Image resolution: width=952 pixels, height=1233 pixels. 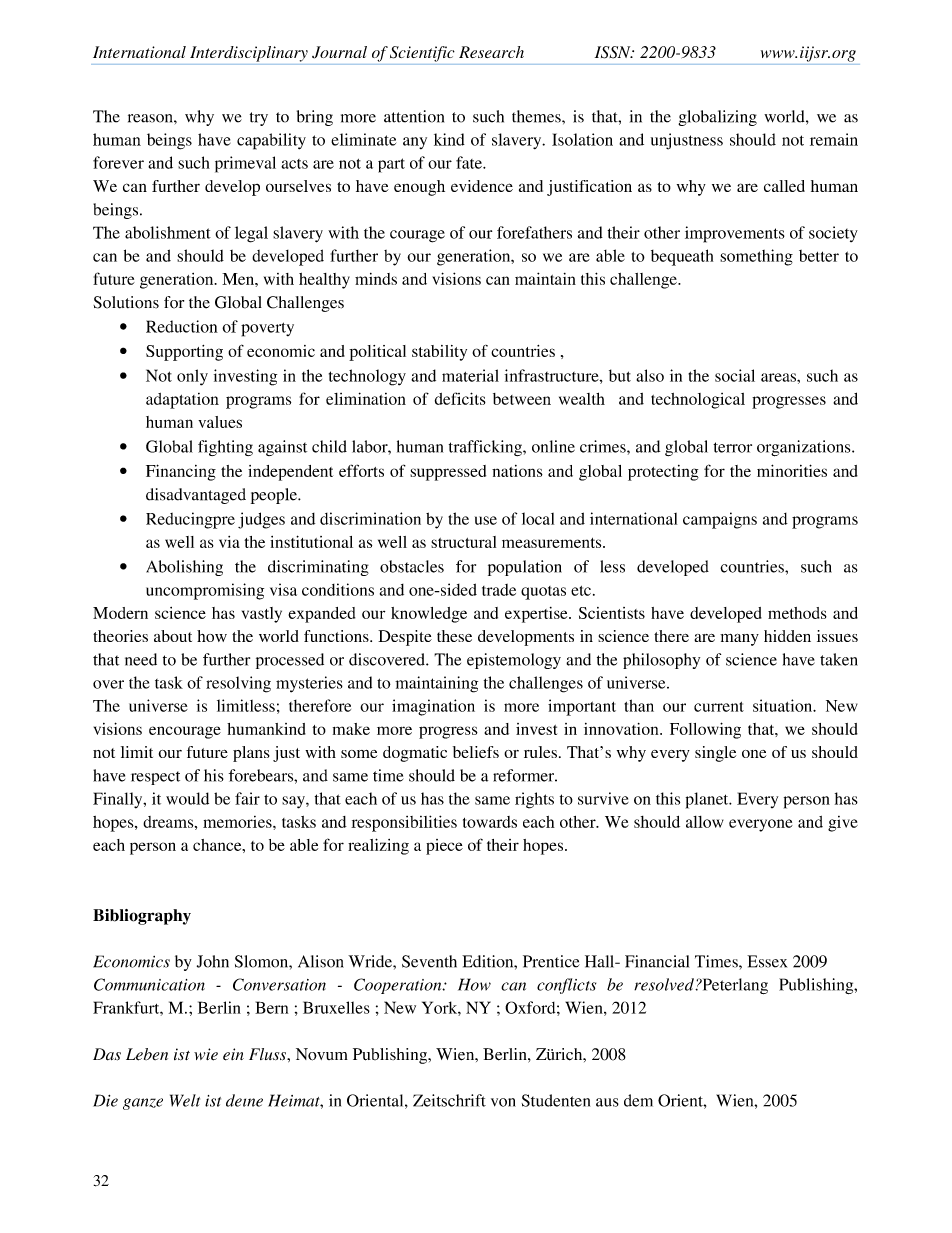 I want to click on Reduction, so click(x=182, y=326).
